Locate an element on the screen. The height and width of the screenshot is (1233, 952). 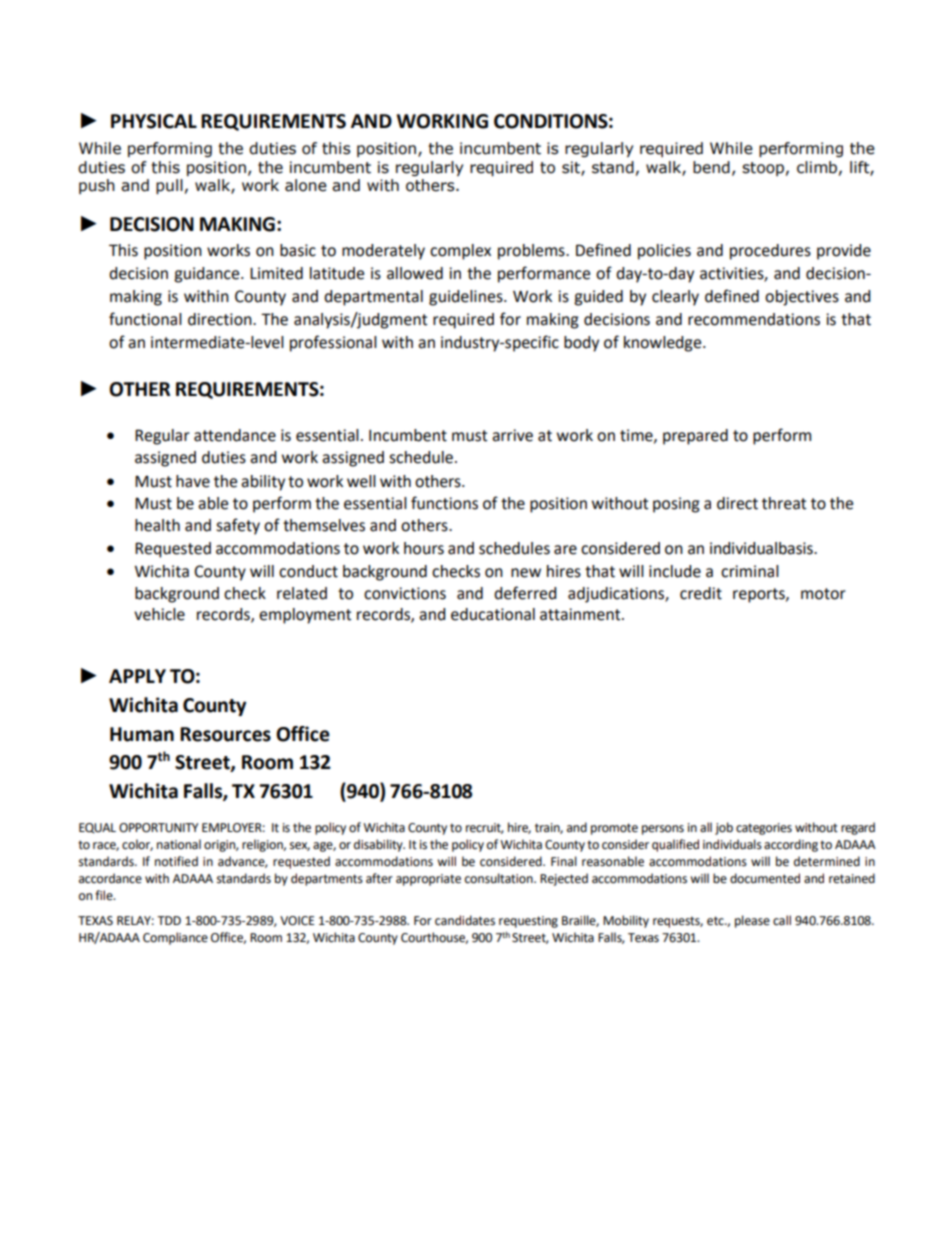
functions is located at coordinates (444, 503).
